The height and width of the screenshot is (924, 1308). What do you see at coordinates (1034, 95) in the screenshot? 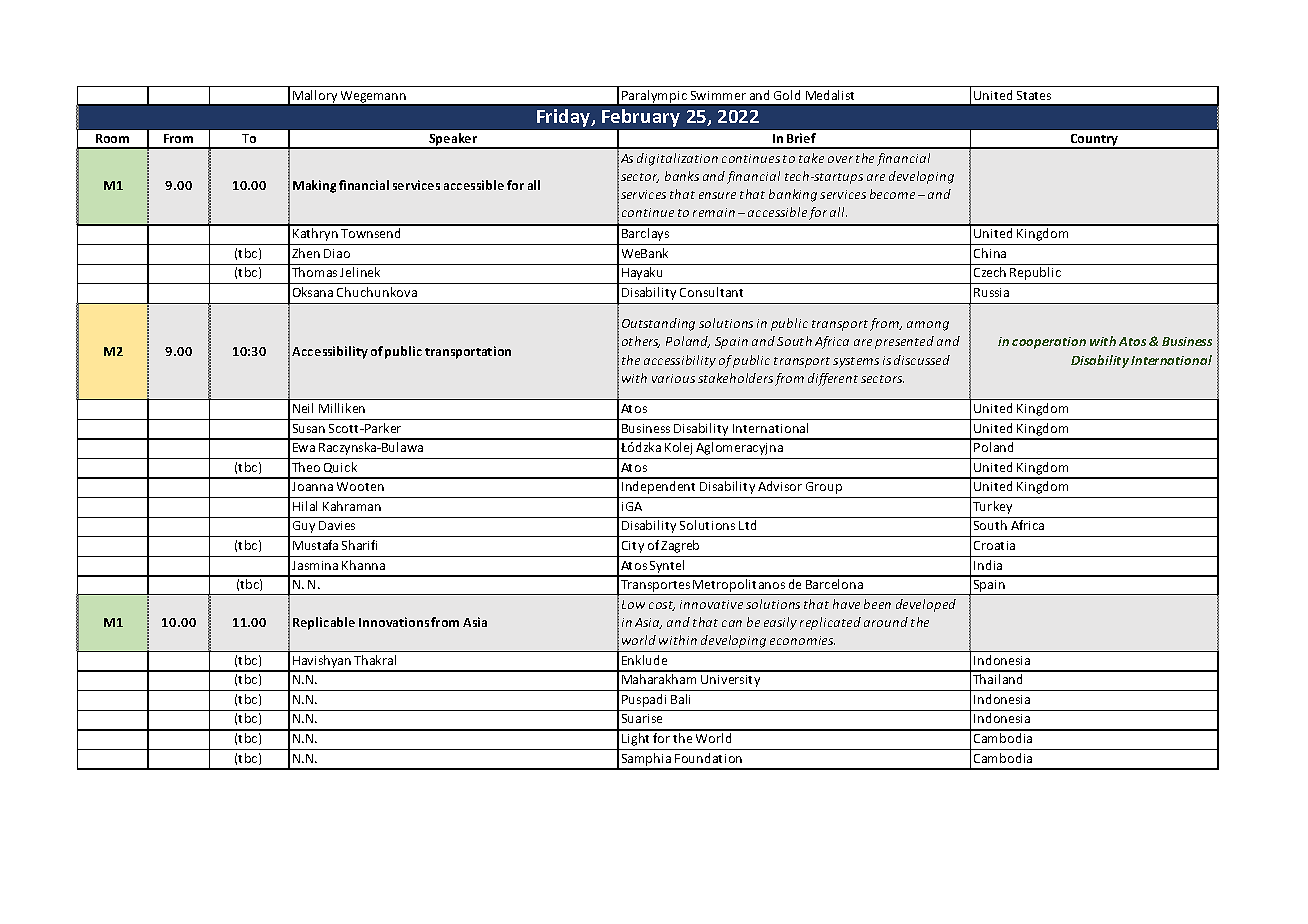
I see `States` at bounding box center [1034, 95].
